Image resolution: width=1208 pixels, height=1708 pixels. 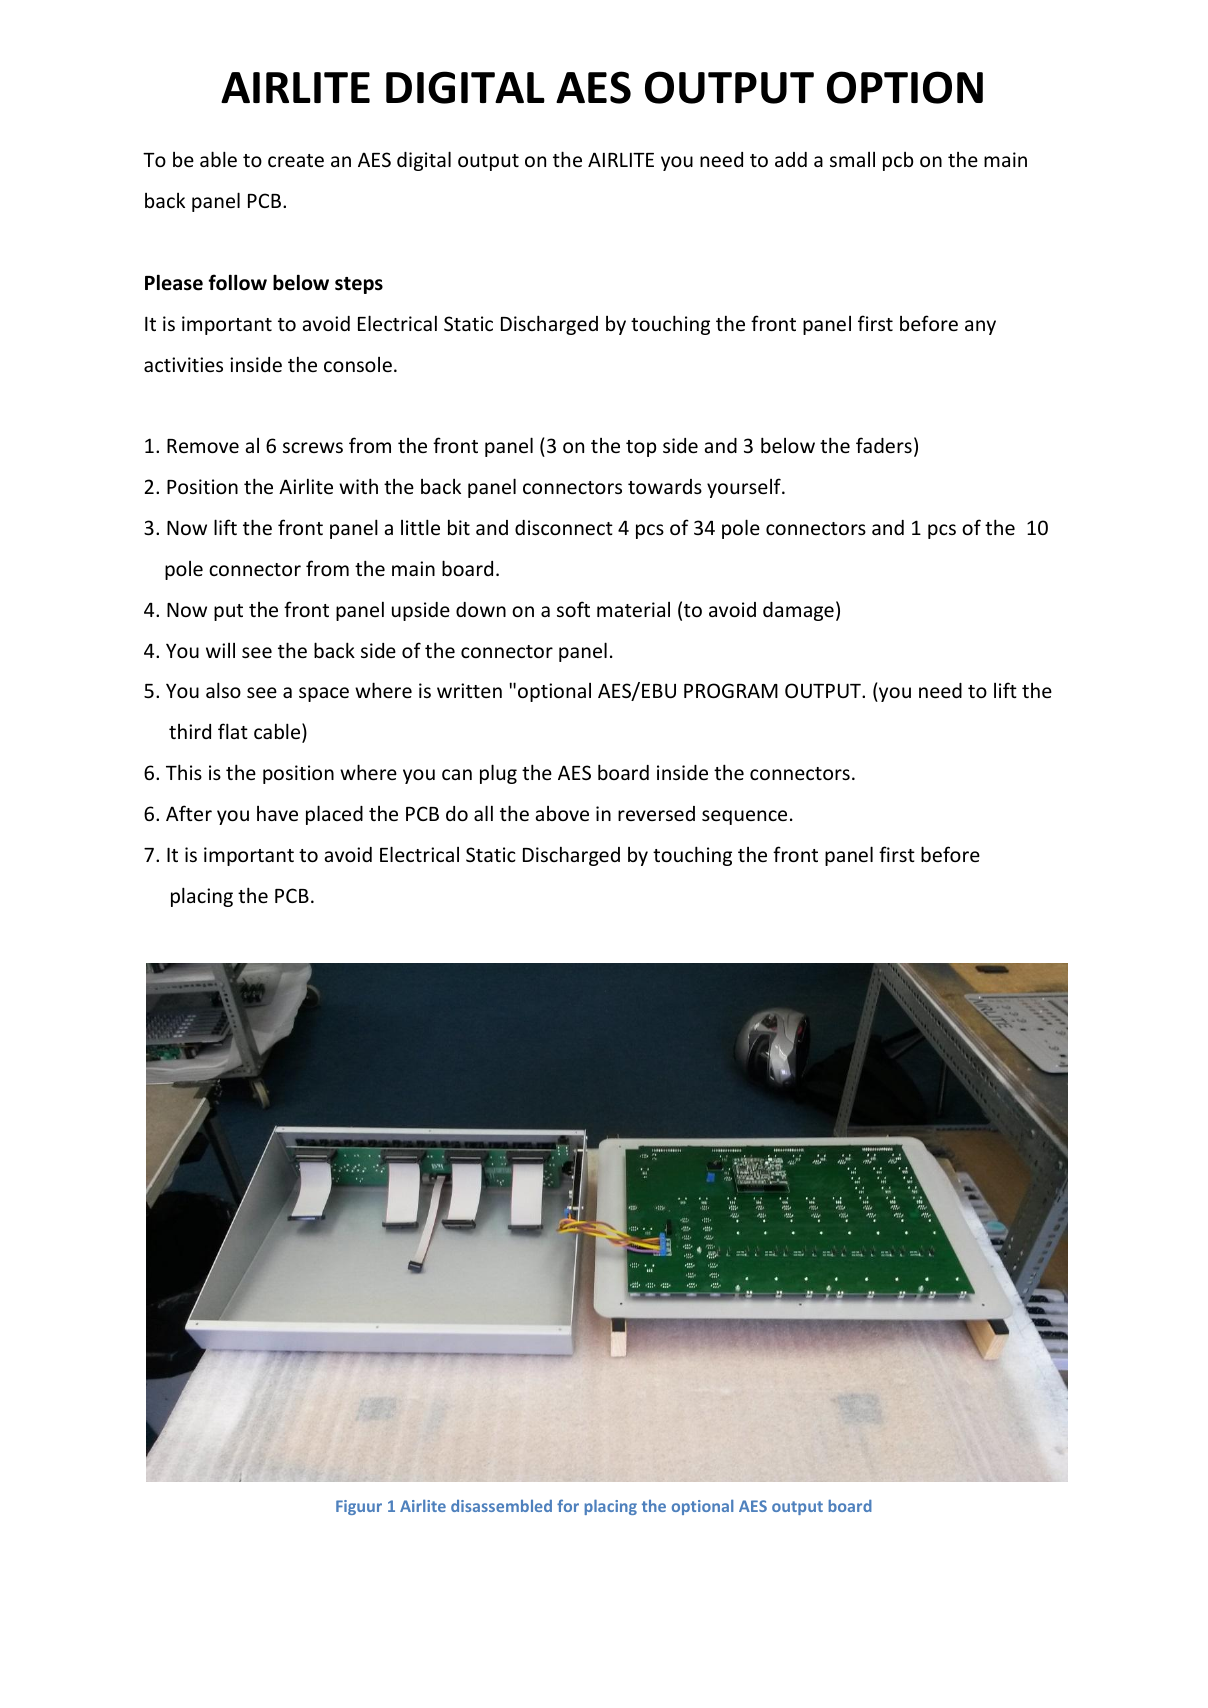 I want to click on disassembled, so click(x=501, y=1506).
